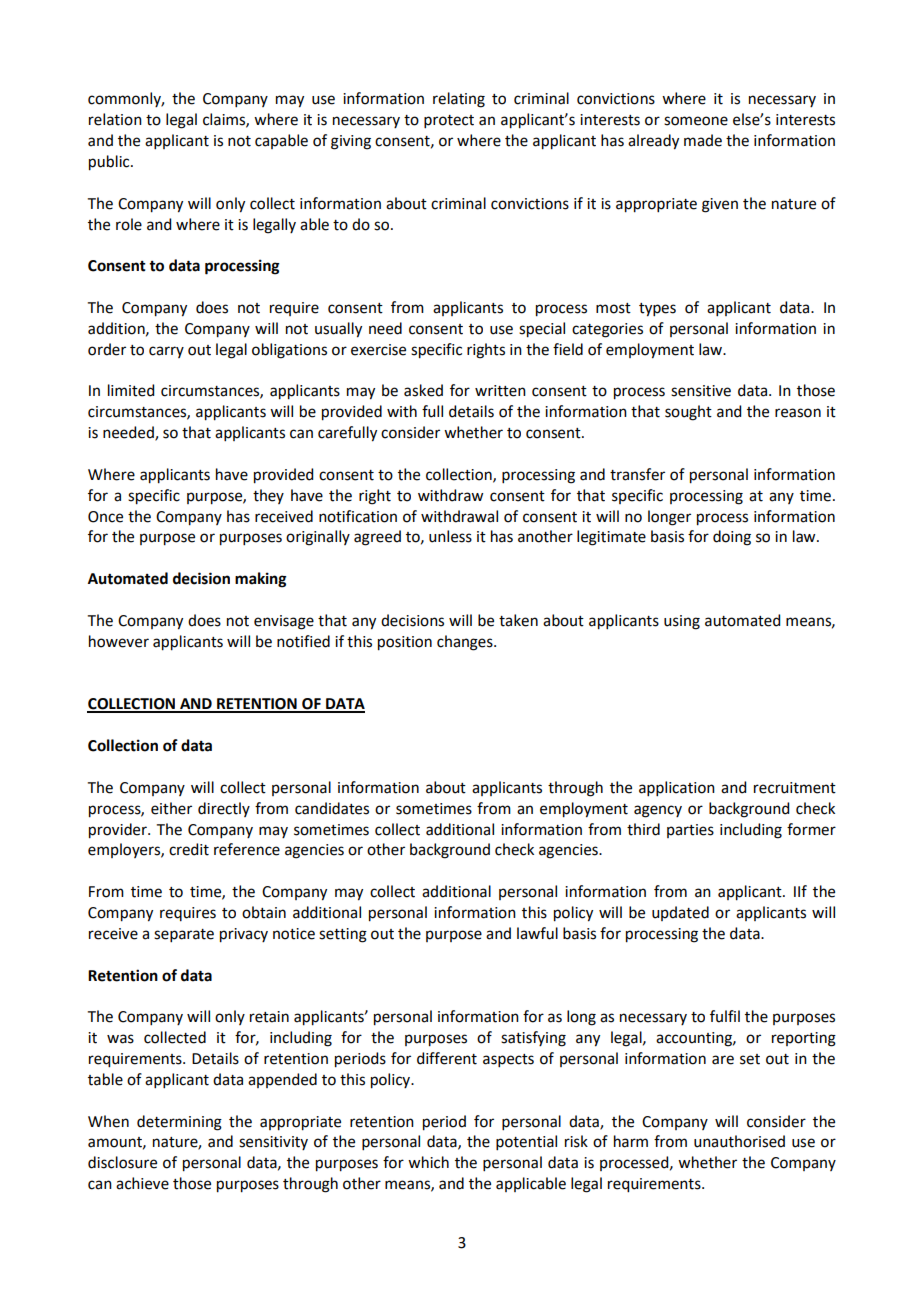  Describe the element at coordinates (171, 808) in the page. I see `either` at that location.
